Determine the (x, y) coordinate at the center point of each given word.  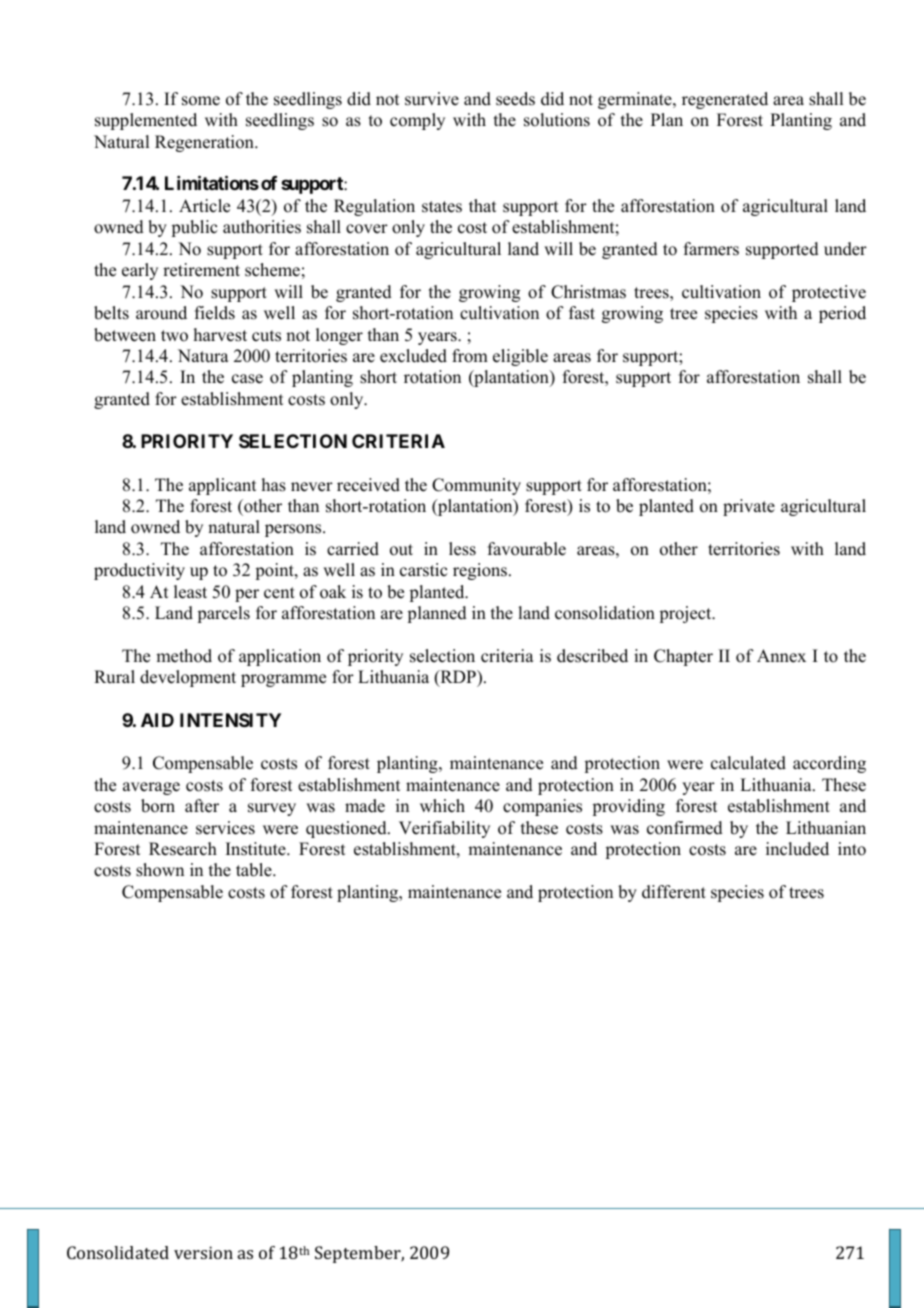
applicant (222, 486)
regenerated (725, 100)
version (203, 1252)
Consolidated (118, 1252)
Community (476, 486)
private (749, 507)
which (442, 806)
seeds (515, 99)
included (797, 849)
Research (183, 849)
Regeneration (205, 143)
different (674, 892)
